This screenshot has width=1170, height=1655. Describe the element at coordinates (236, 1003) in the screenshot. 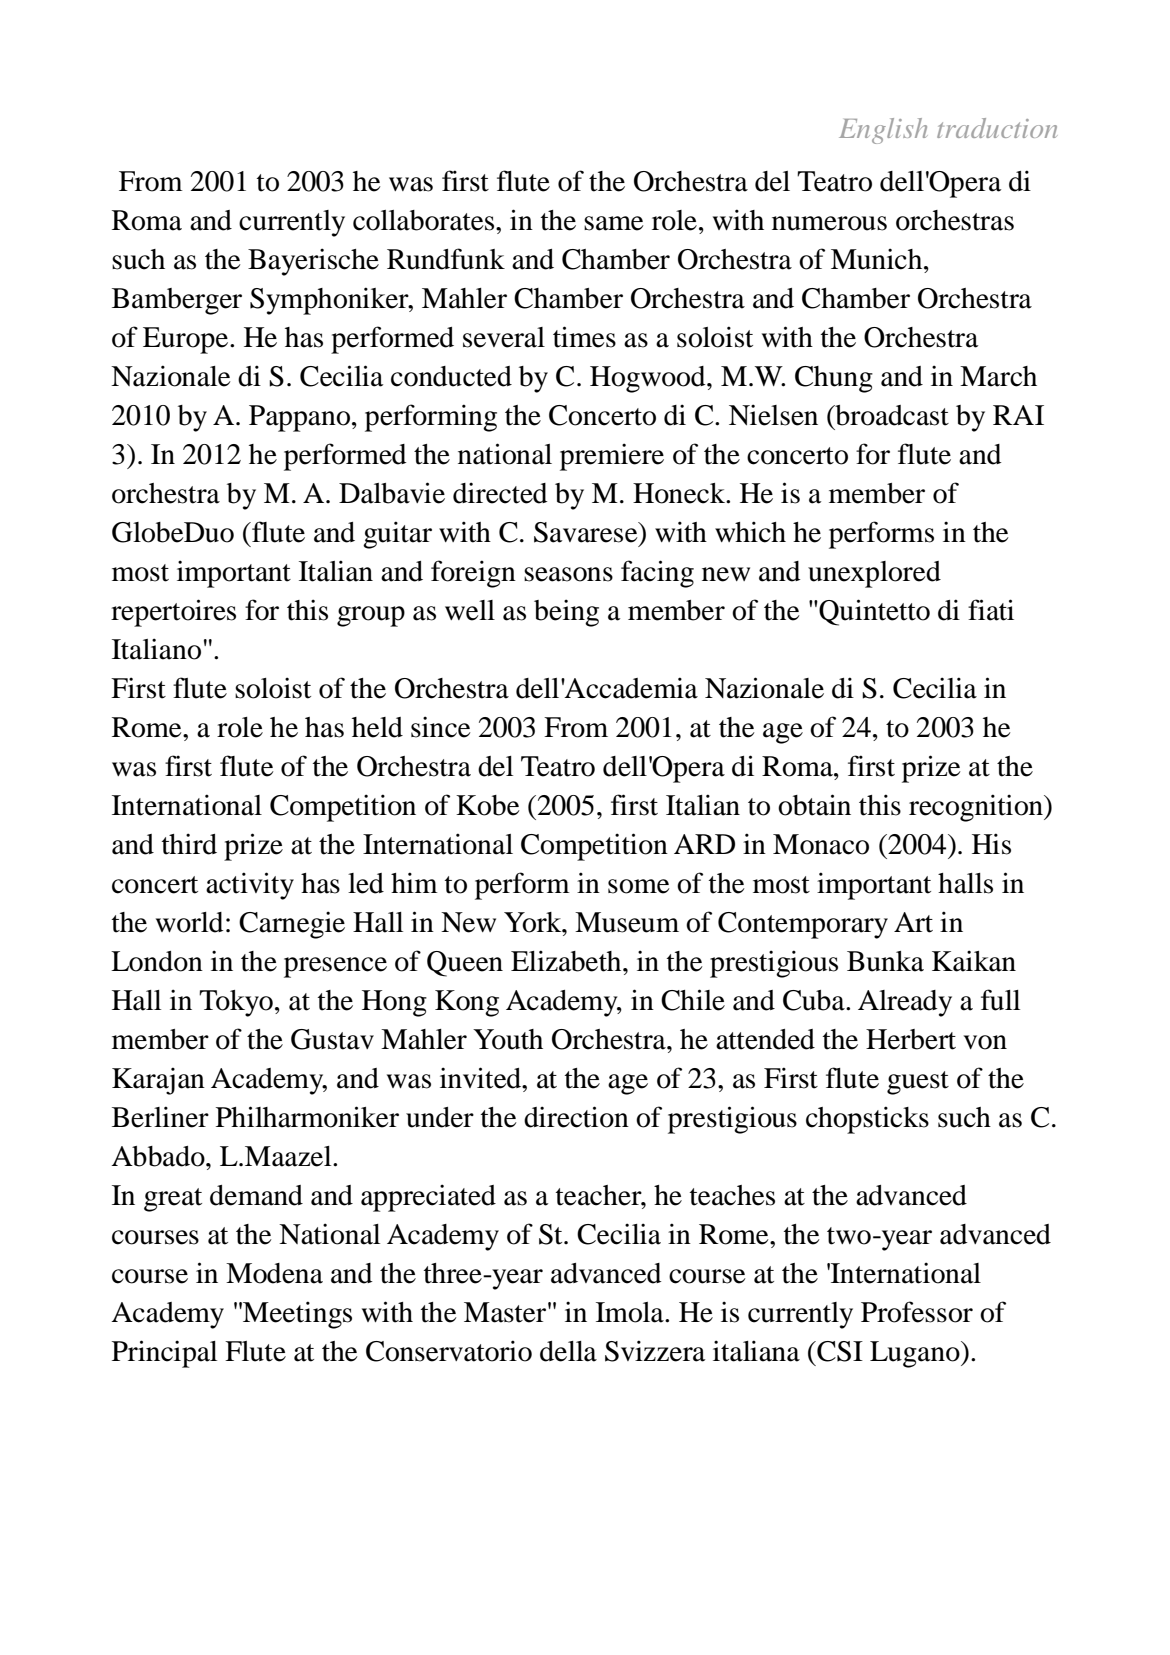

I see `Tokyo` at that location.
